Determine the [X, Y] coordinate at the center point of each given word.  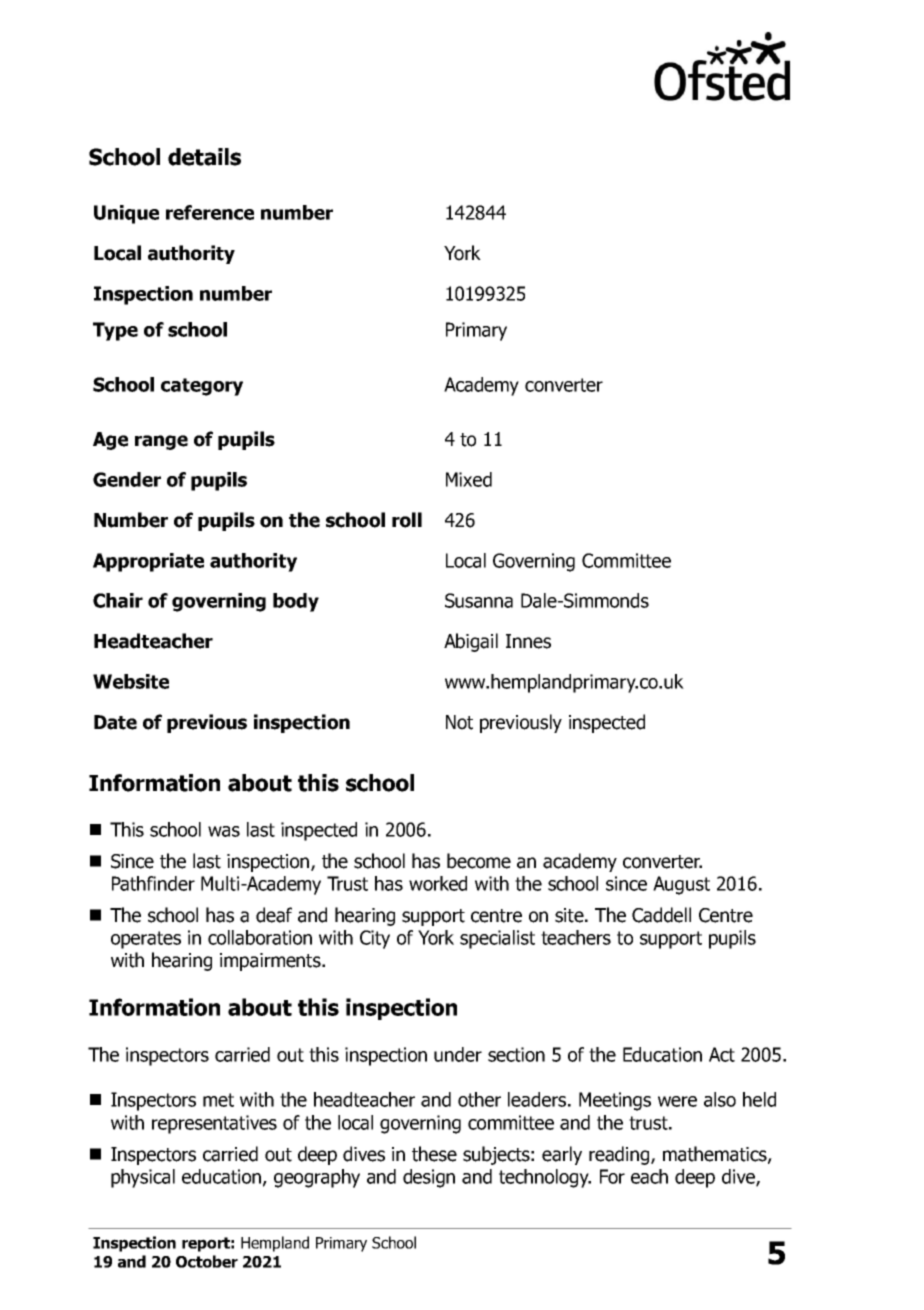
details [204, 157]
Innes [528, 641]
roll [407, 520]
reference [210, 212]
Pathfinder [153, 883]
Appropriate [148, 562]
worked [438, 883]
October [207, 1261]
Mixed [469, 479]
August [681, 885]
